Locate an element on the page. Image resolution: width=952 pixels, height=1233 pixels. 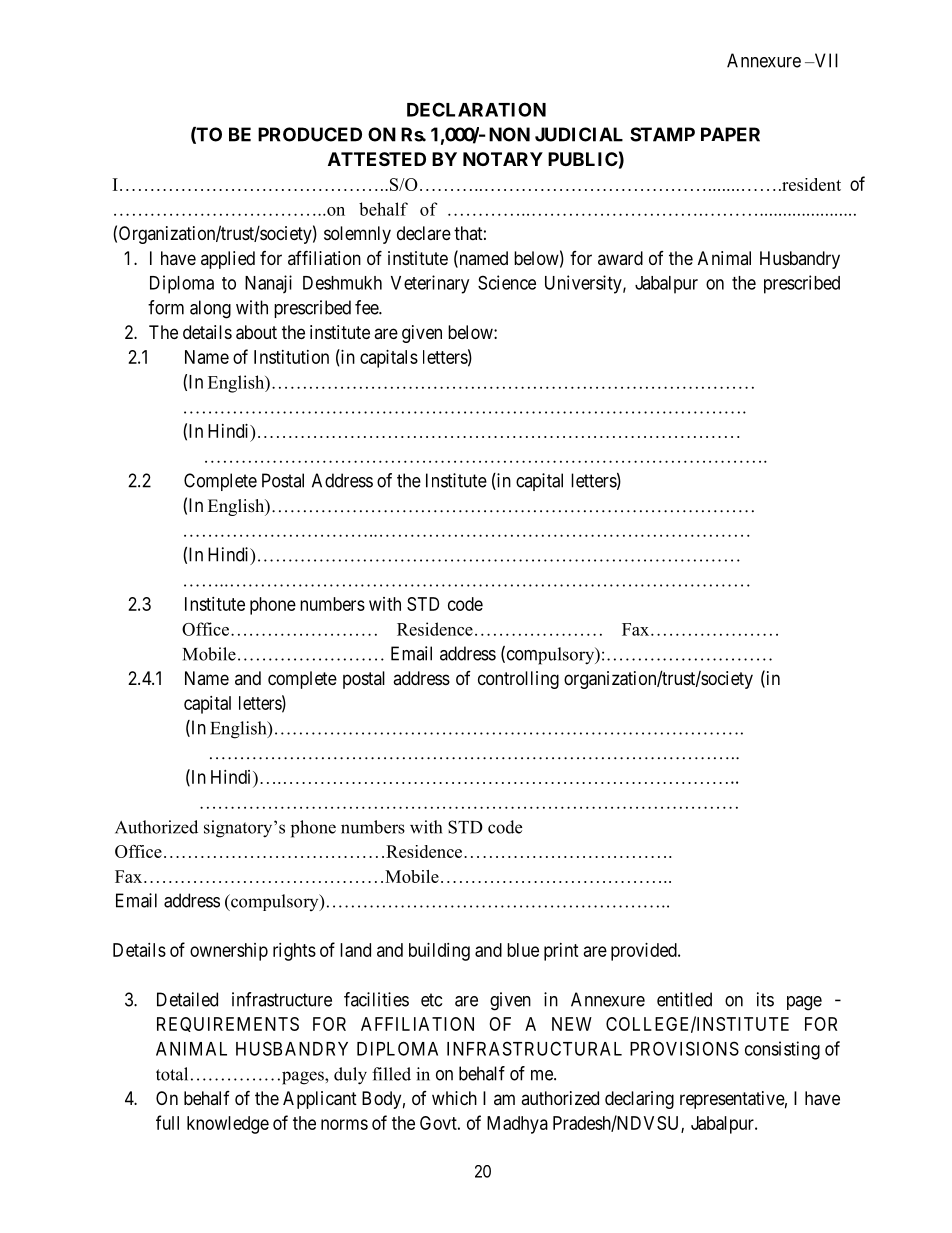
award is located at coordinates (620, 258).
